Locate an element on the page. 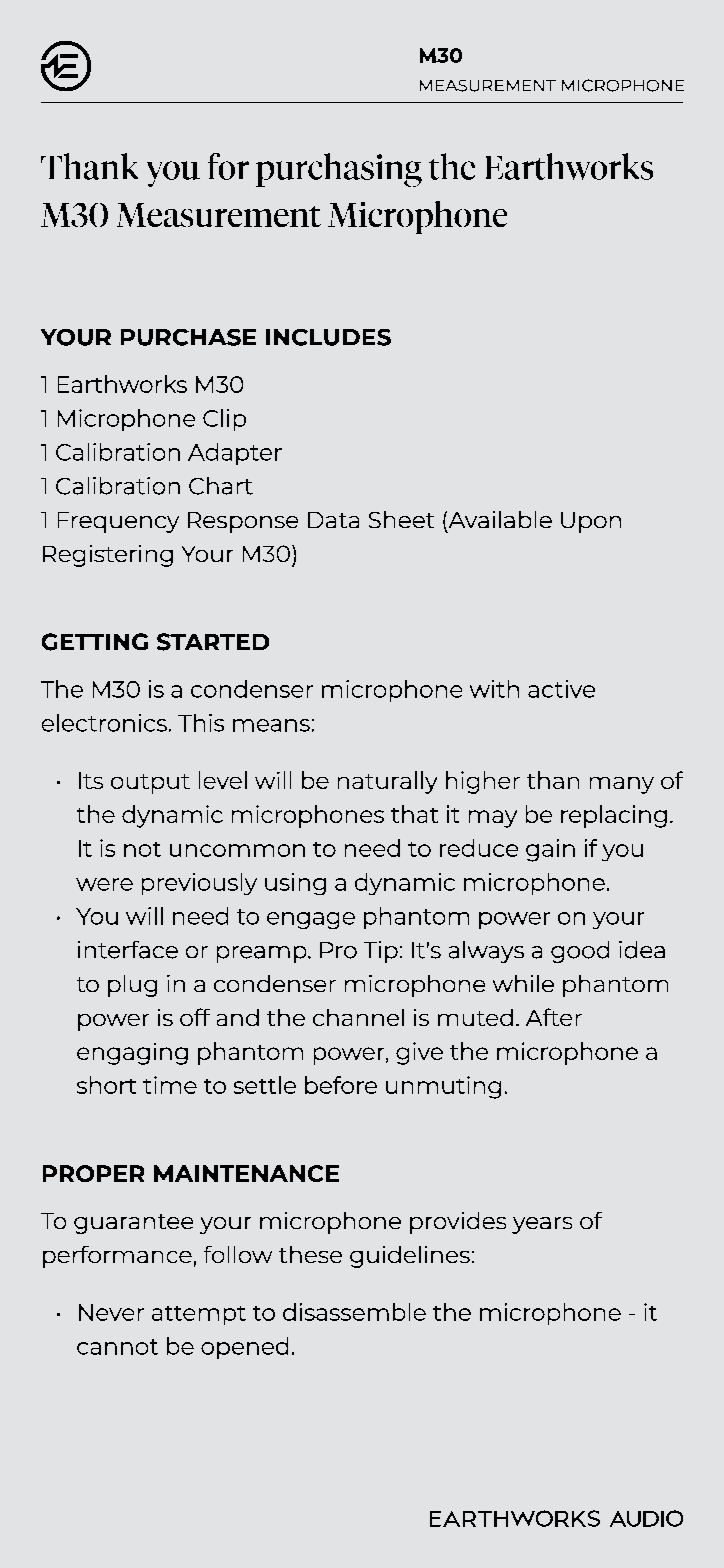 This image has height=1568, width=724. PURCHASE is located at coordinates (188, 337).
